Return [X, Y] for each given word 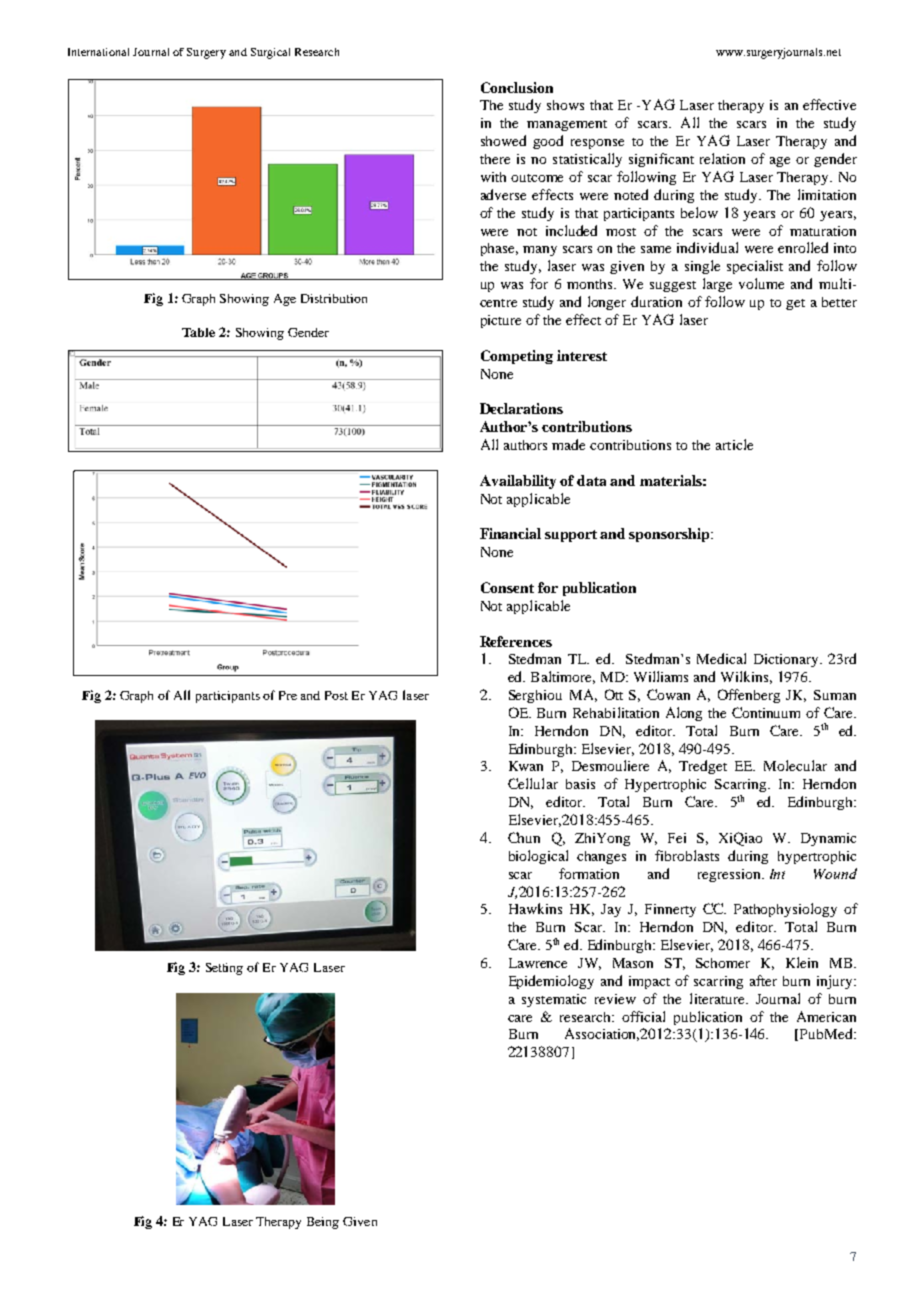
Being [323, 1223]
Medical [721, 658]
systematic [554, 1000]
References [516, 641]
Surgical [270, 53]
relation [722, 158]
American [826, 1016]
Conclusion [517, 87]
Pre [288, 695]
